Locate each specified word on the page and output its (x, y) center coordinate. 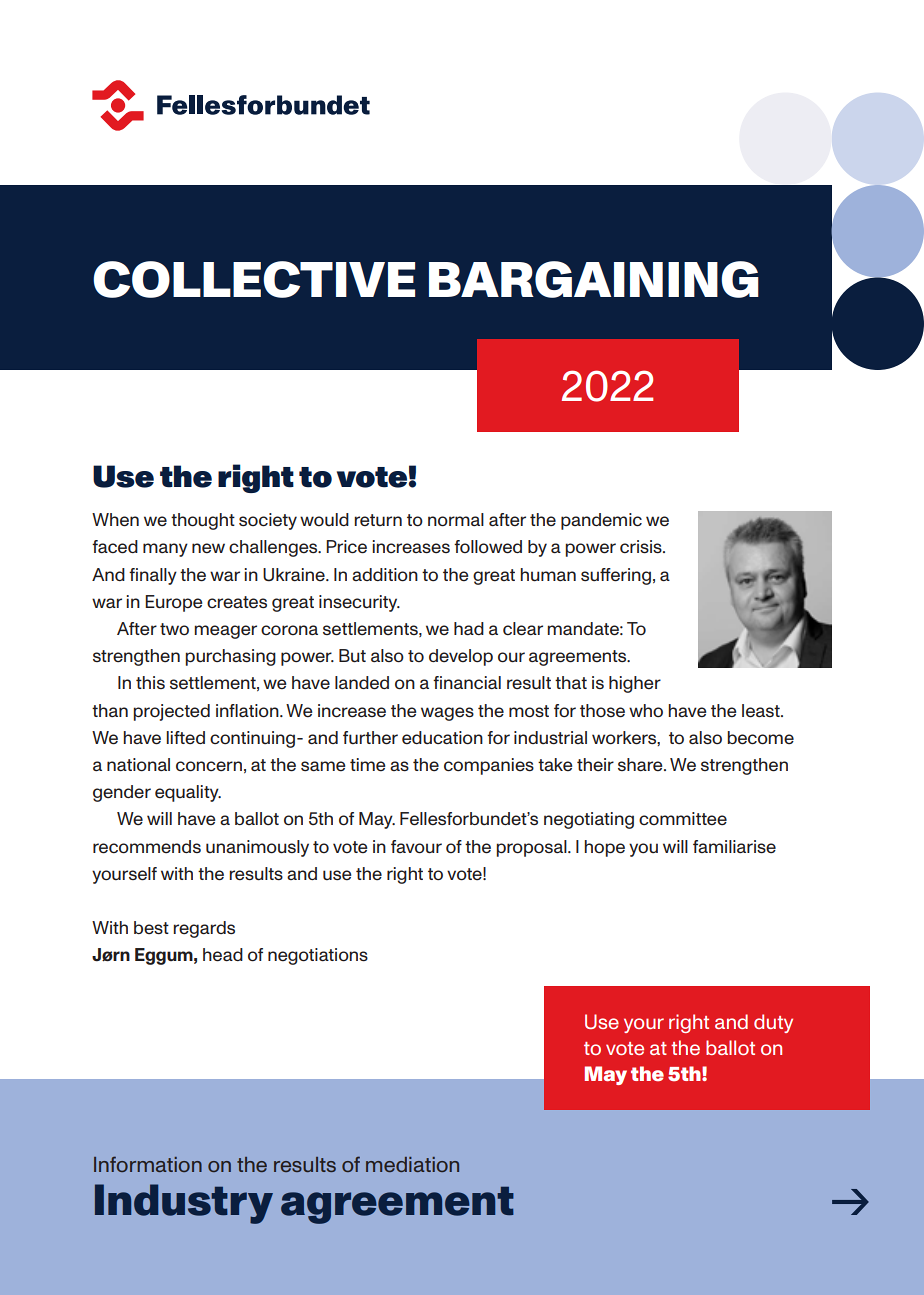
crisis (642, 546)
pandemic (601, 521)
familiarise (734, 847)
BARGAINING (594, 279)
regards (204, 929)
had (469, 628)
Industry (184, 1204)
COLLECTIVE (254, 279)
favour (416, 847)
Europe (174, 603)
